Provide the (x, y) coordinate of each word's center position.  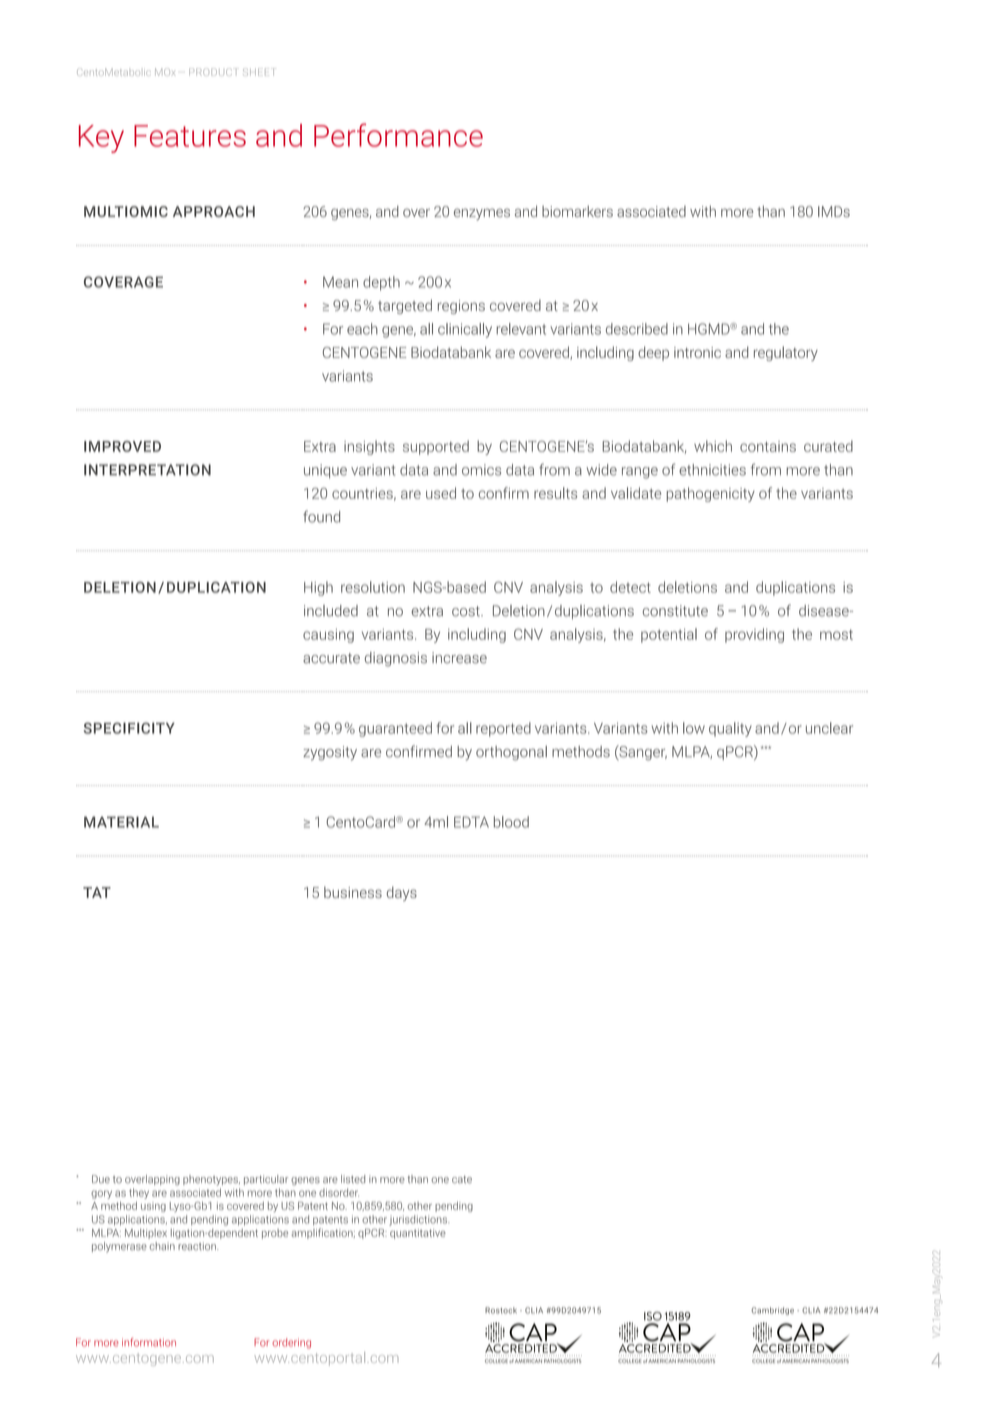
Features (190, 136)
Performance (398, 135)
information (149, 1342)
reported (503, 729)
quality (730, 729)
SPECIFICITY (129, 728)
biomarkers (577, 211)
